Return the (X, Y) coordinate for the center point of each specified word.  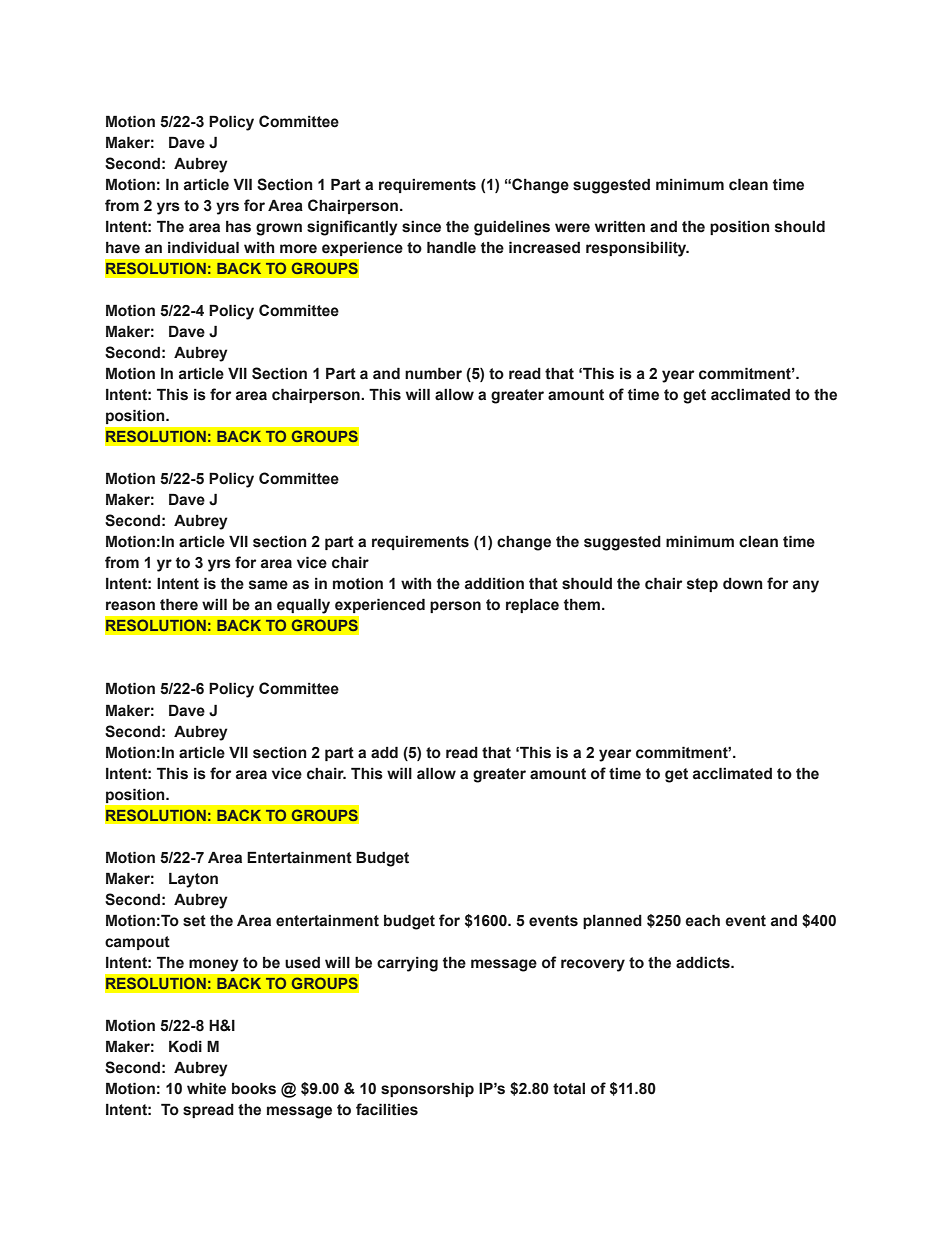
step (702, 585)
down (743, 584)
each (702, 921)
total (569, 1089)
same (268, 585)
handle (451, 248)
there (179, 605)
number (433, 374)
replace (532, 606)
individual (203, 248)
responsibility (637, 249)
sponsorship (427, 1090)
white (206, 1089)
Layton (193, 880)
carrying (407, 964)
